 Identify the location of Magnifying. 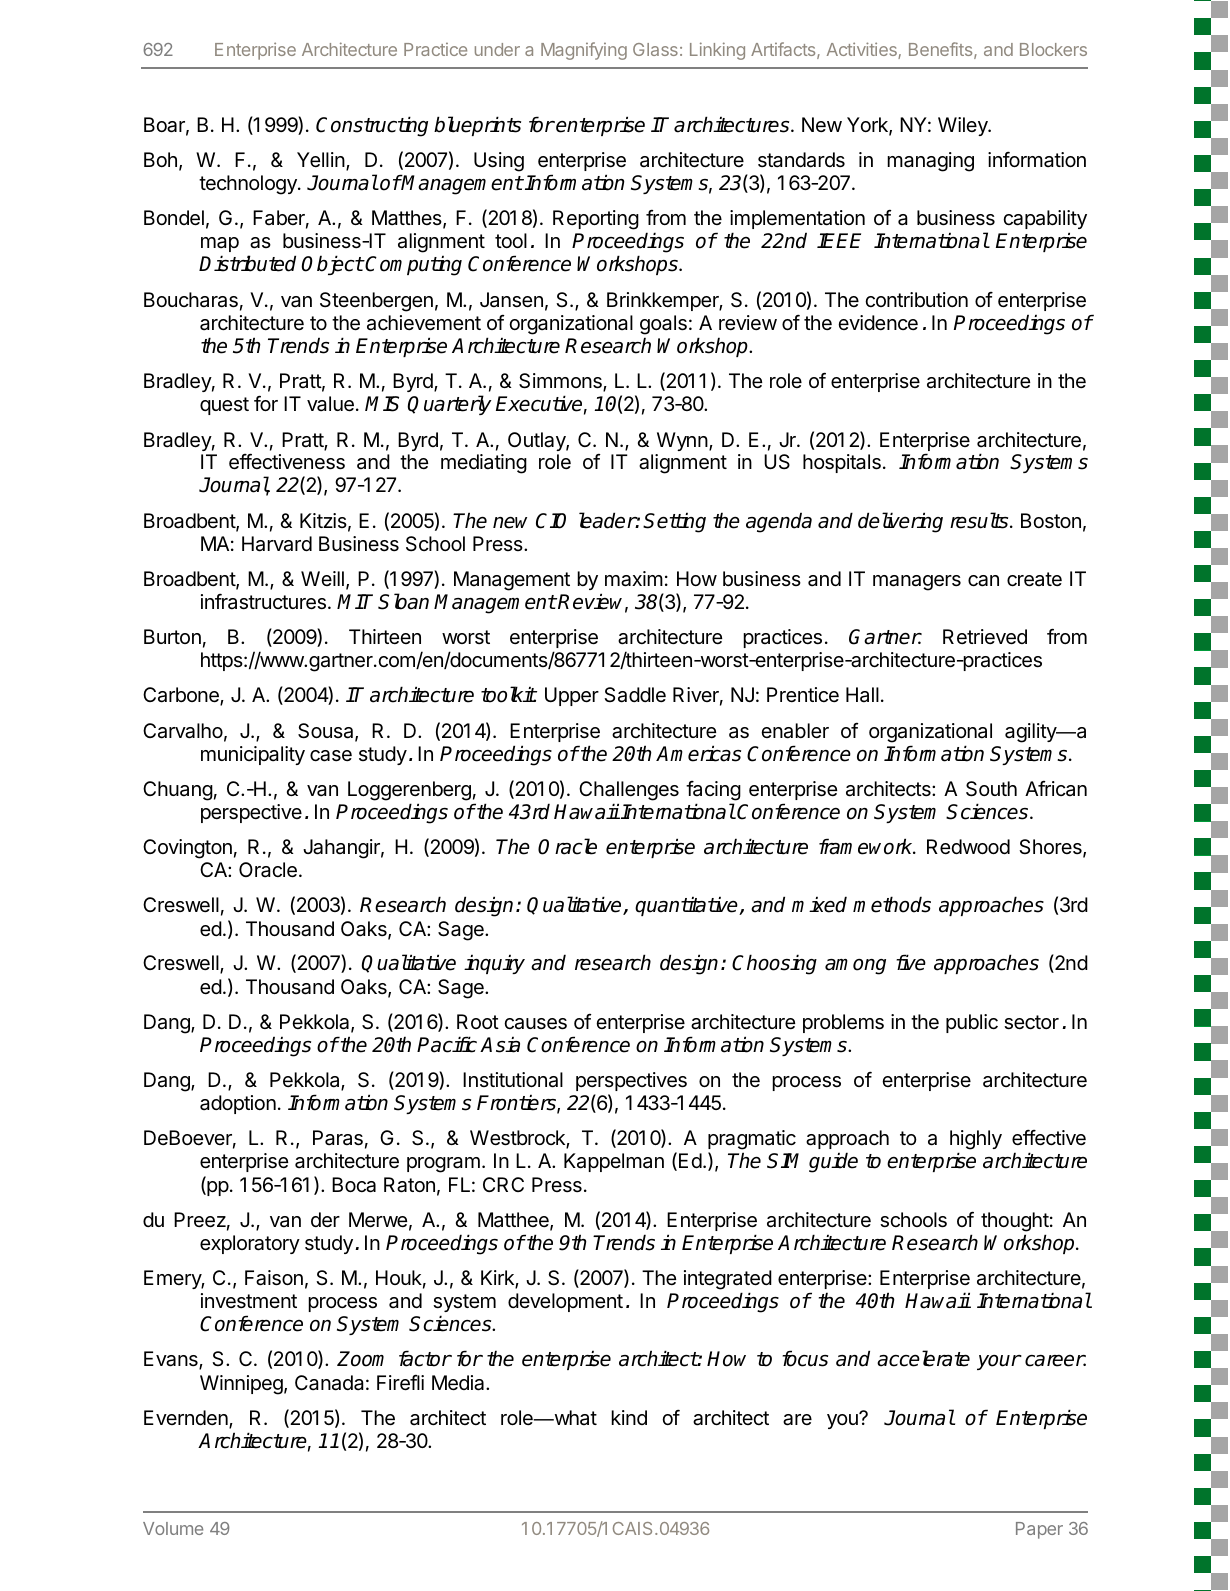
(584, 51).
